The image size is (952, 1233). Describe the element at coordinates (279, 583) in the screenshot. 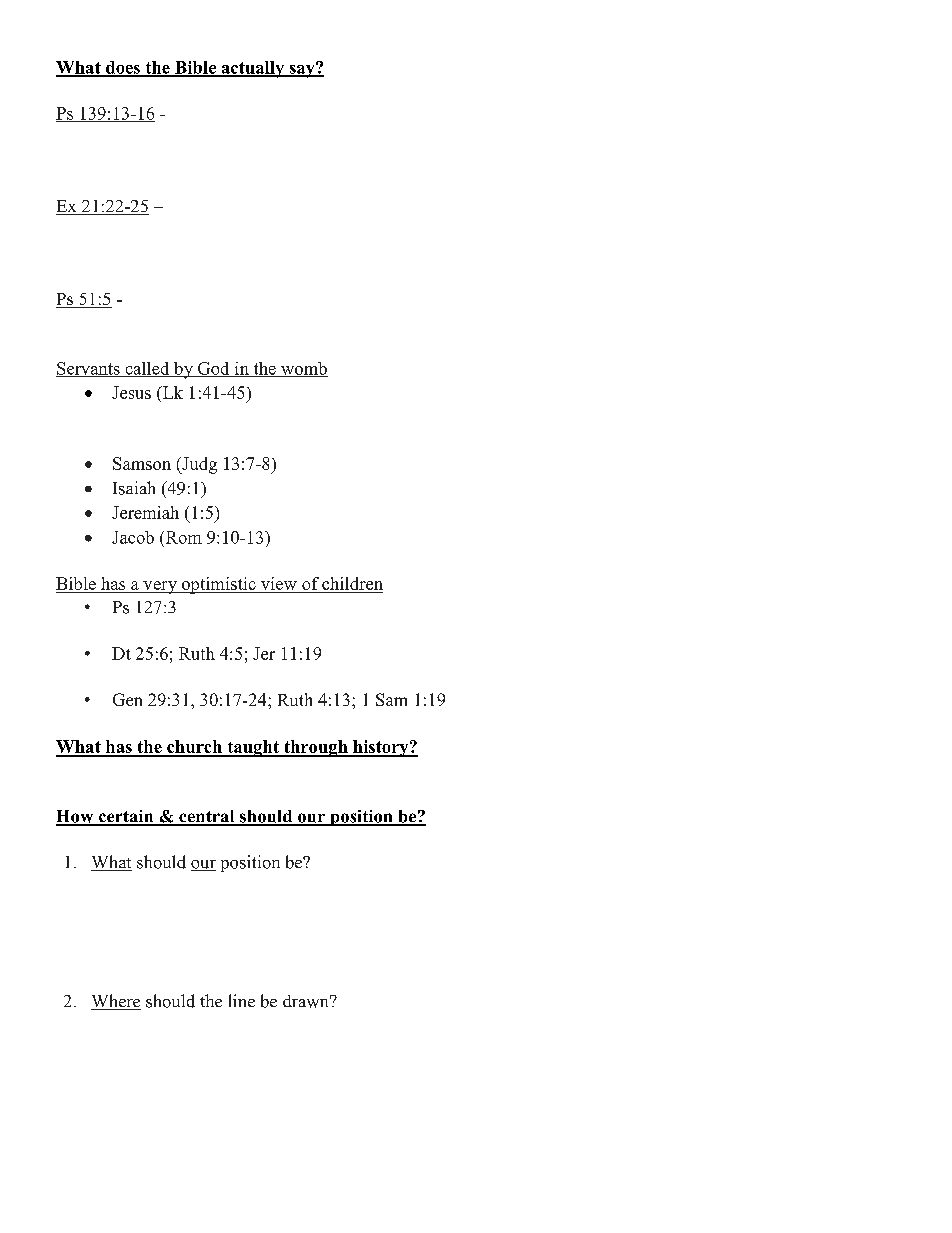

I see `view` at that location.
